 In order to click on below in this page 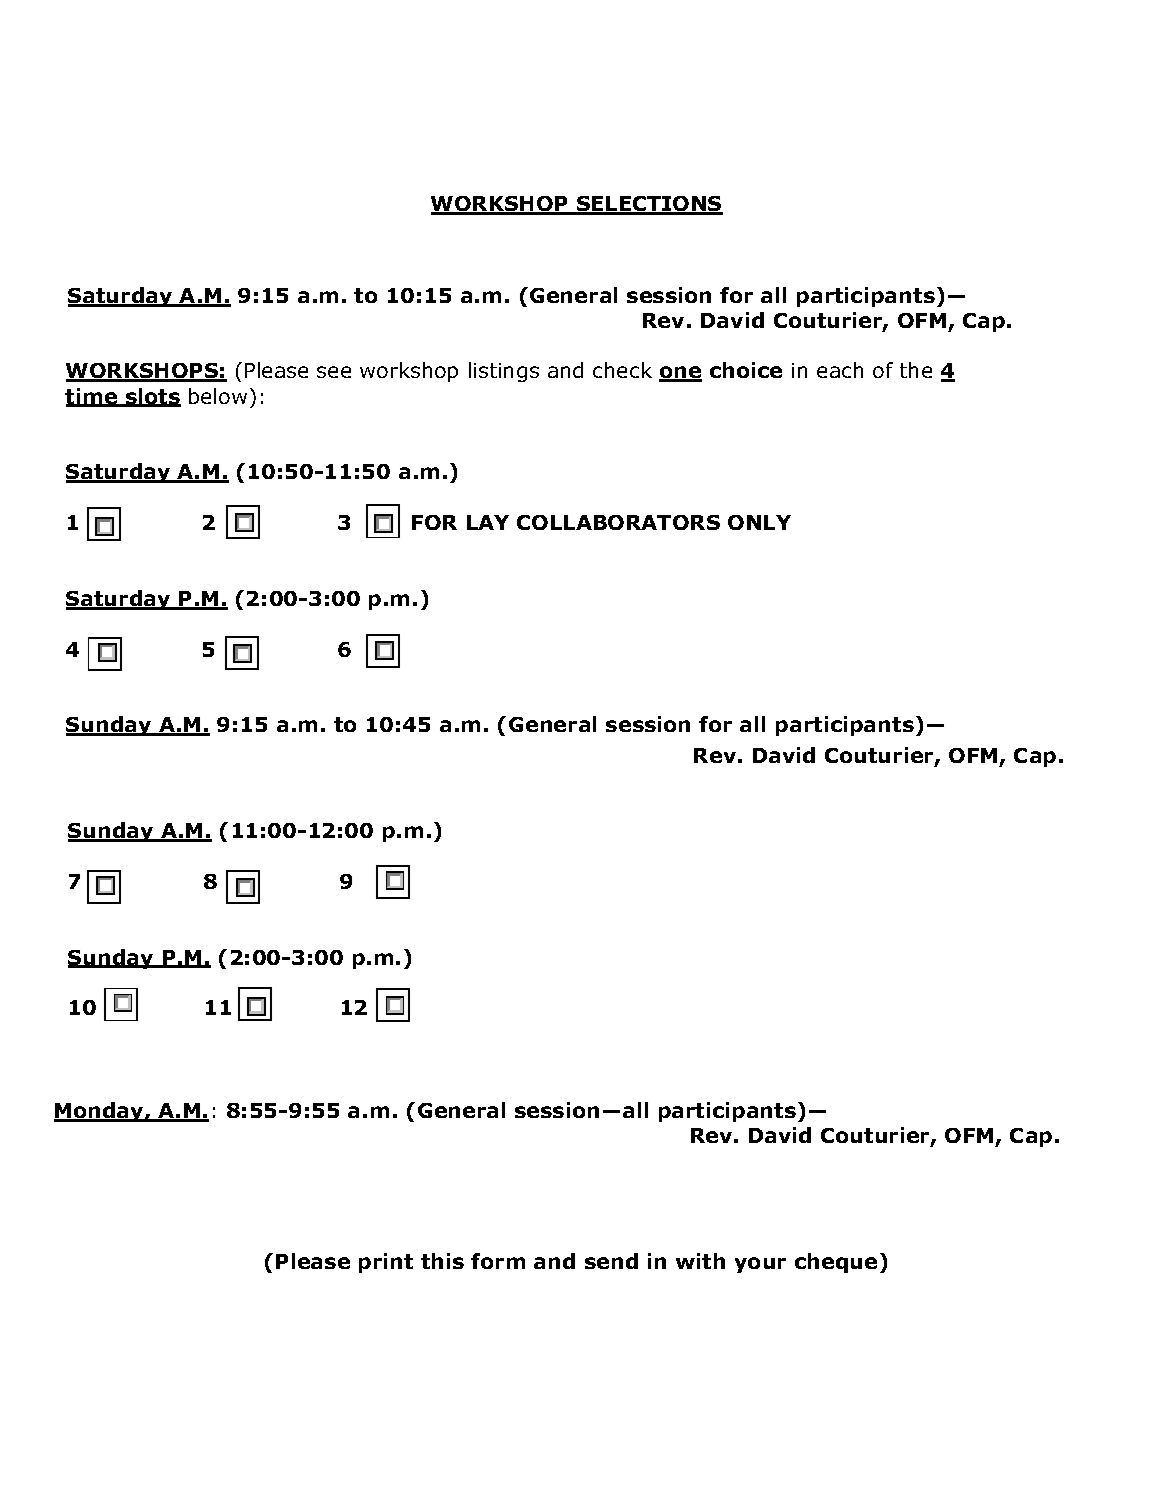, I will do `click(218, 396)`.
